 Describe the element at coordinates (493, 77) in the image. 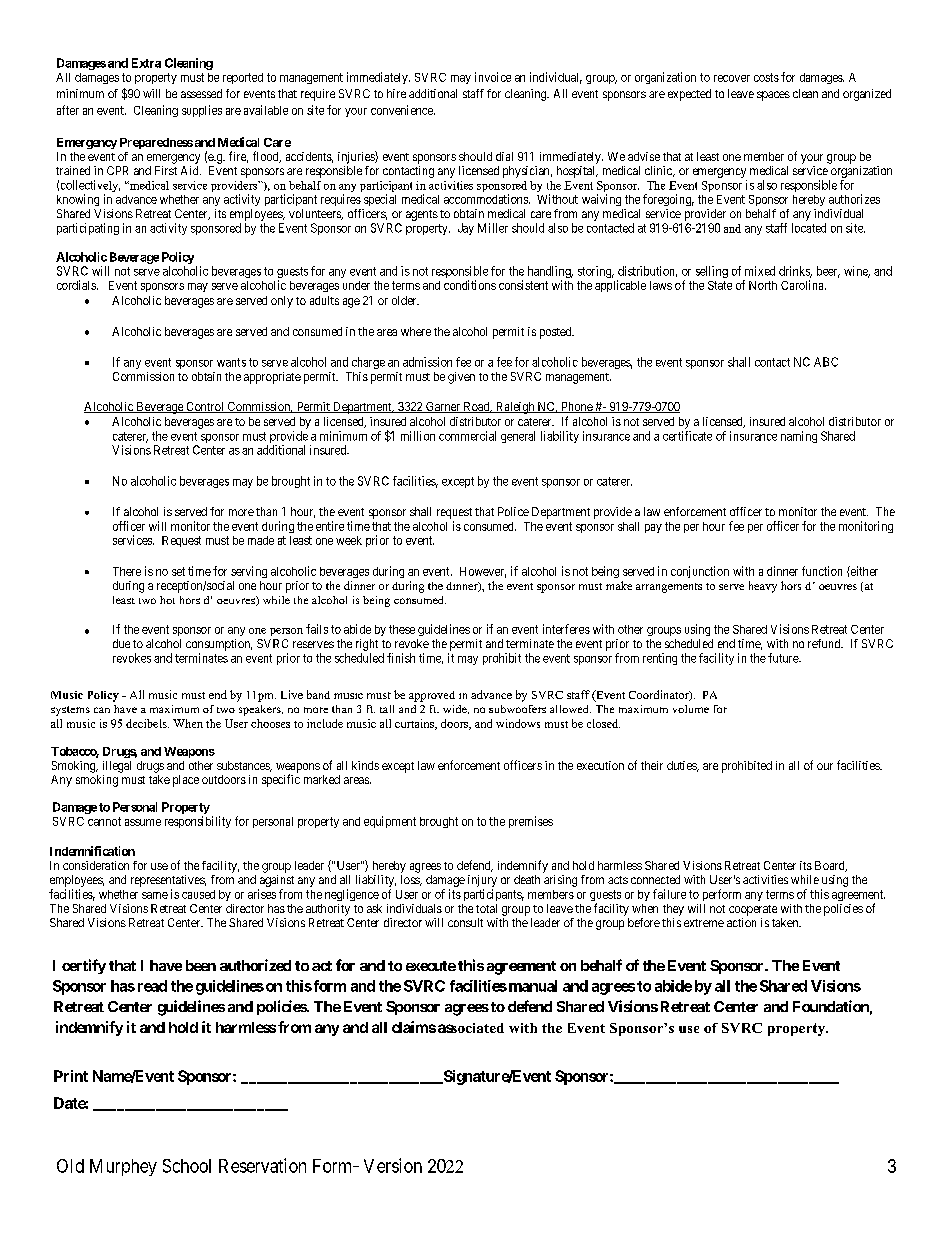

I see `invoice` at that location.
